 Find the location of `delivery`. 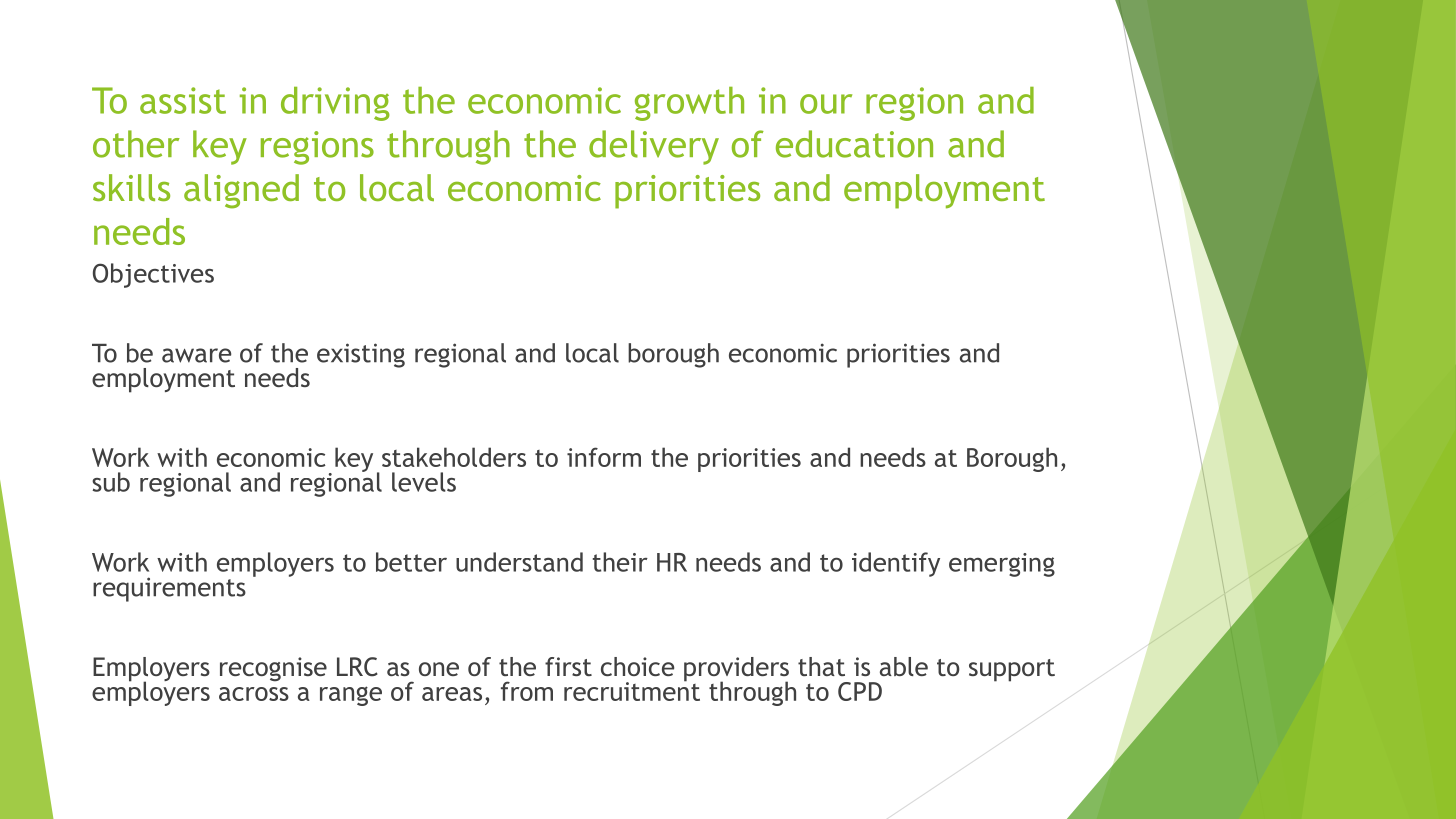

delivery is located at coordinates (654, 147).
